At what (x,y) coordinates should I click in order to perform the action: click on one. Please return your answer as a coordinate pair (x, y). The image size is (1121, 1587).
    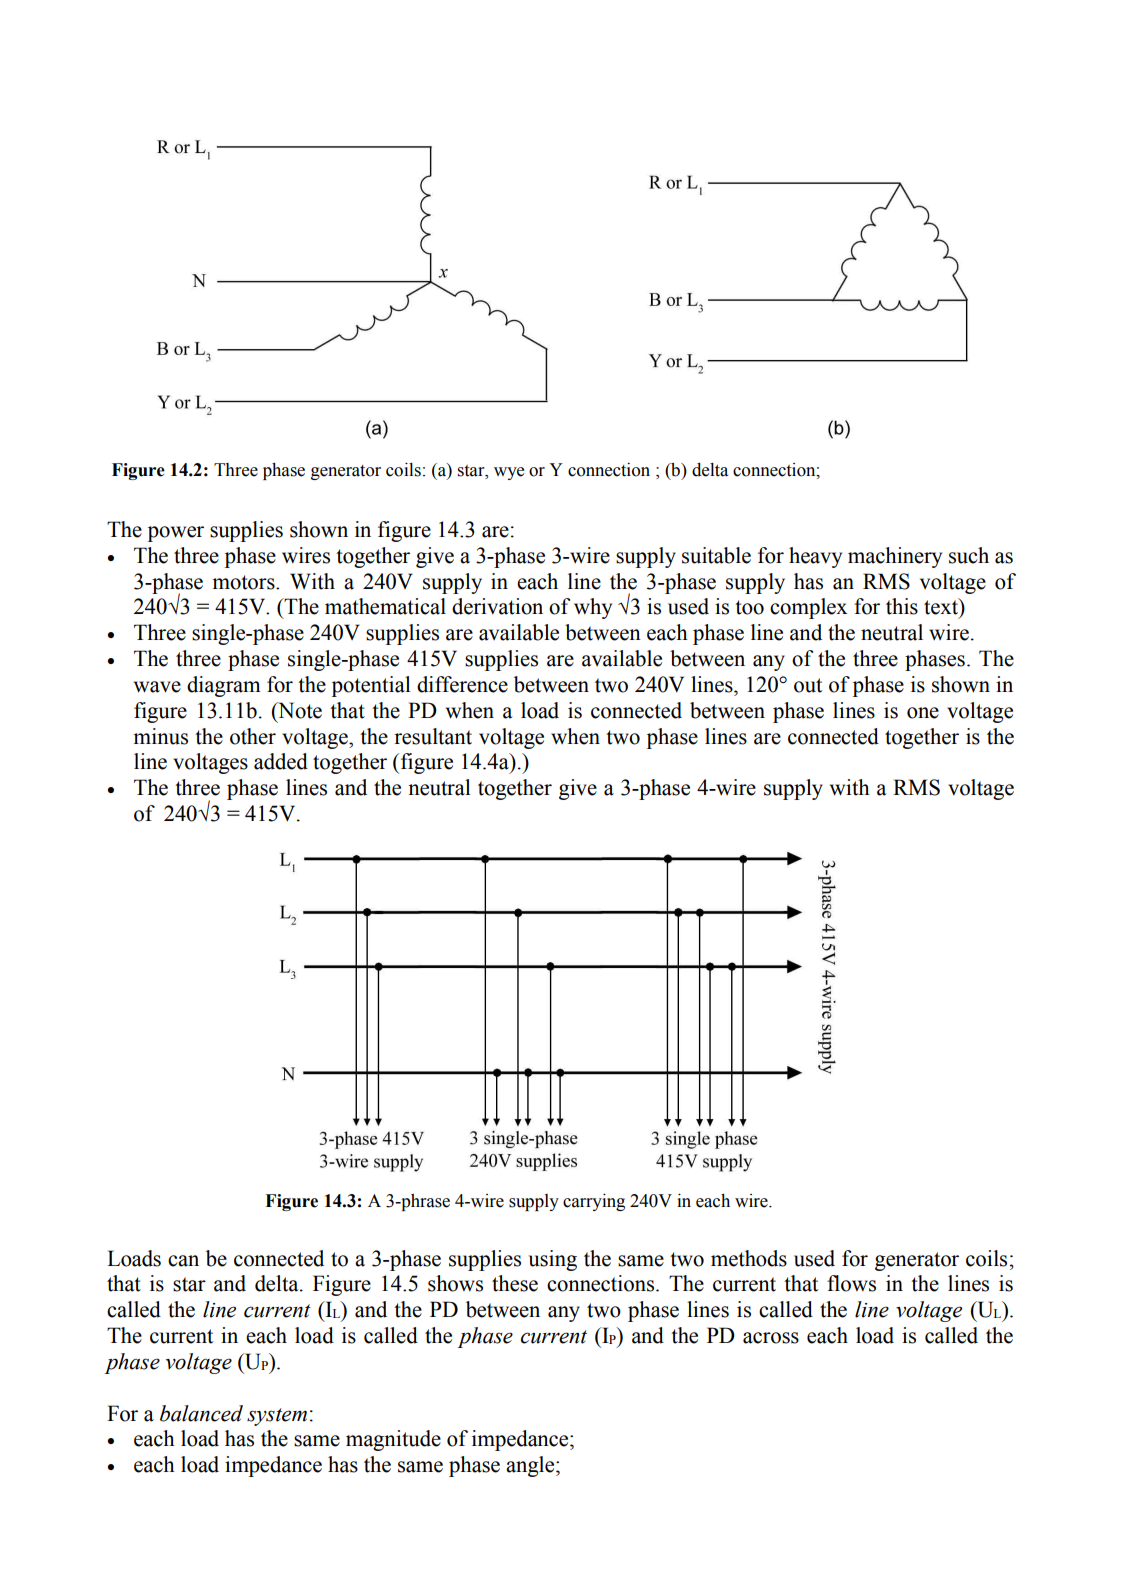
    Looking at the image, I should click on (923, 713).
